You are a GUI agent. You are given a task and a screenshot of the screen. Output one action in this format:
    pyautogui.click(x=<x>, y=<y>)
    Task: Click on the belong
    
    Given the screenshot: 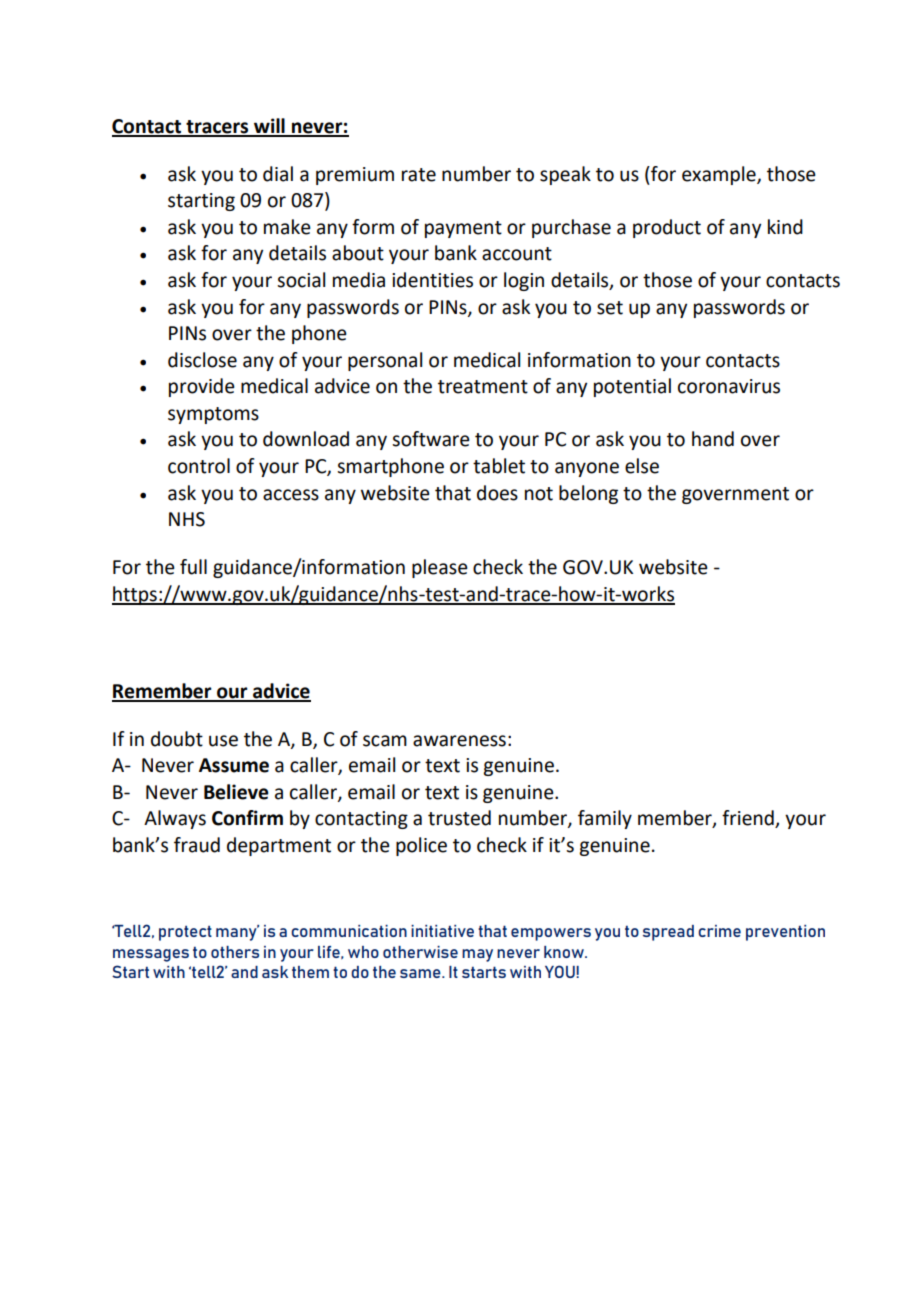 What is the action you would take?
    pyautogui.click(x=588, y=494)
